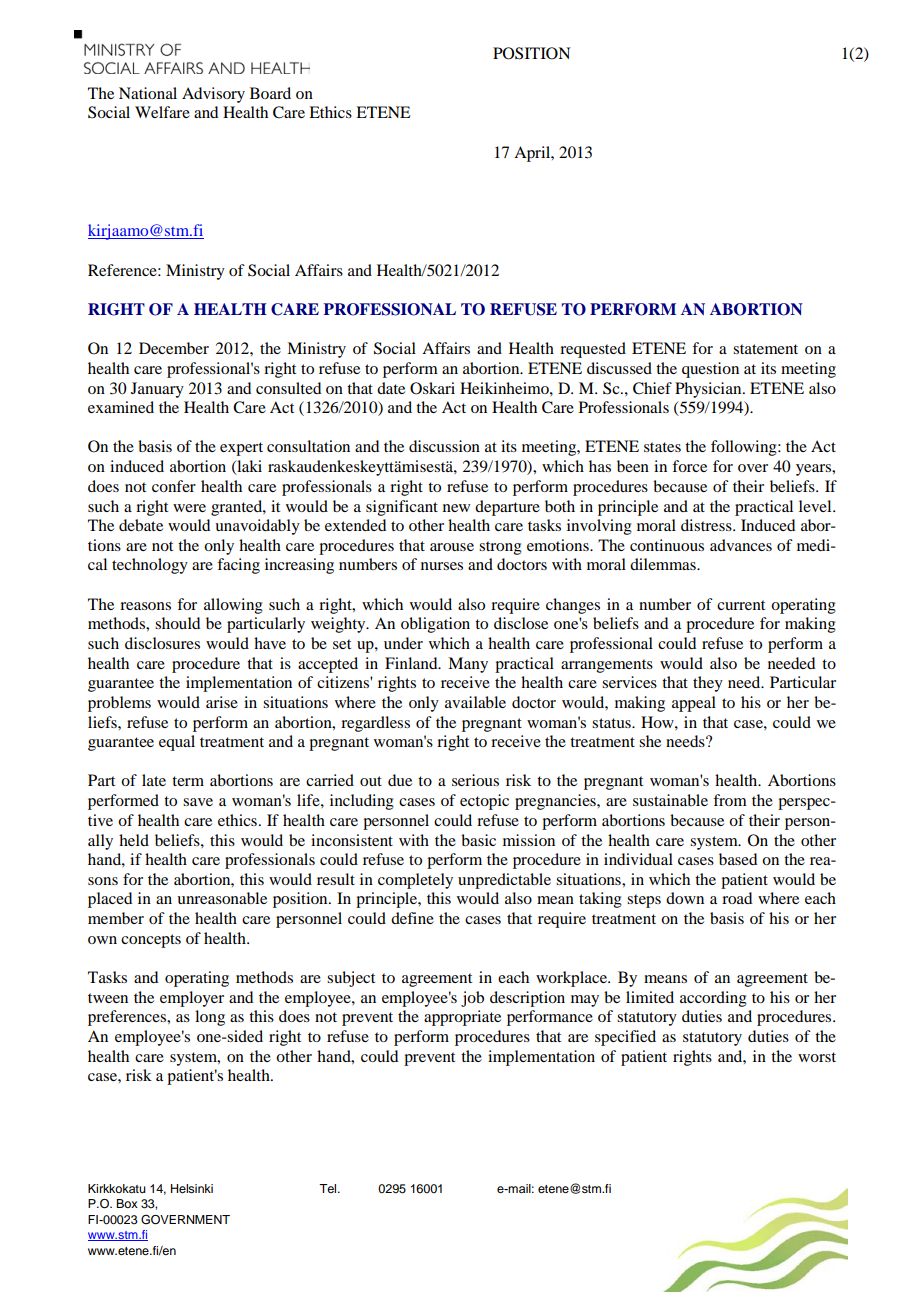 The image size is (924, 1308). What do you see at coordinates (270, 93) in the screenshot?
I see `Board` at bounding box center [270, 93].
